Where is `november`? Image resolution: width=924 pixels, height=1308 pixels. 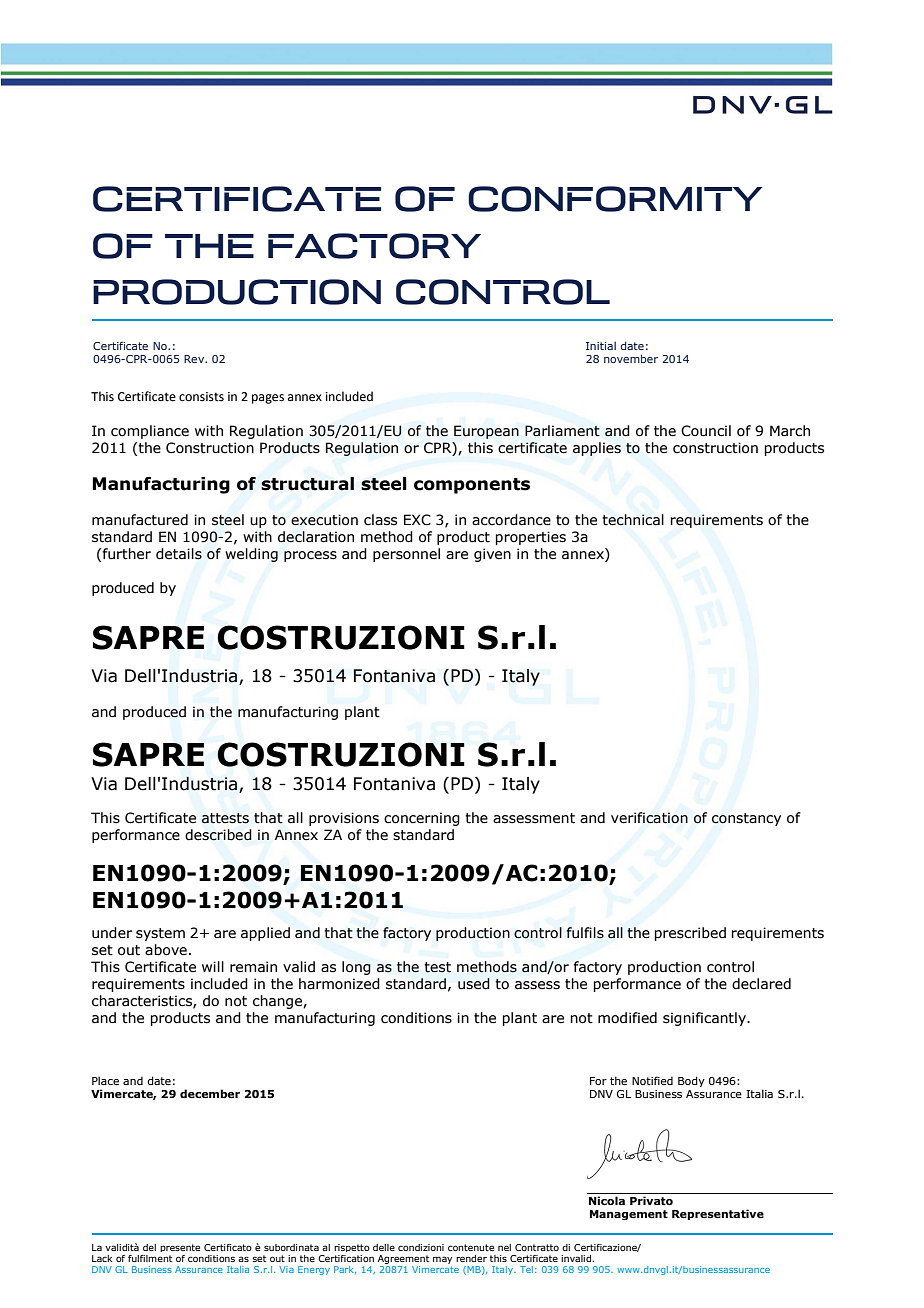 november is located at coordinates (631, 358).
